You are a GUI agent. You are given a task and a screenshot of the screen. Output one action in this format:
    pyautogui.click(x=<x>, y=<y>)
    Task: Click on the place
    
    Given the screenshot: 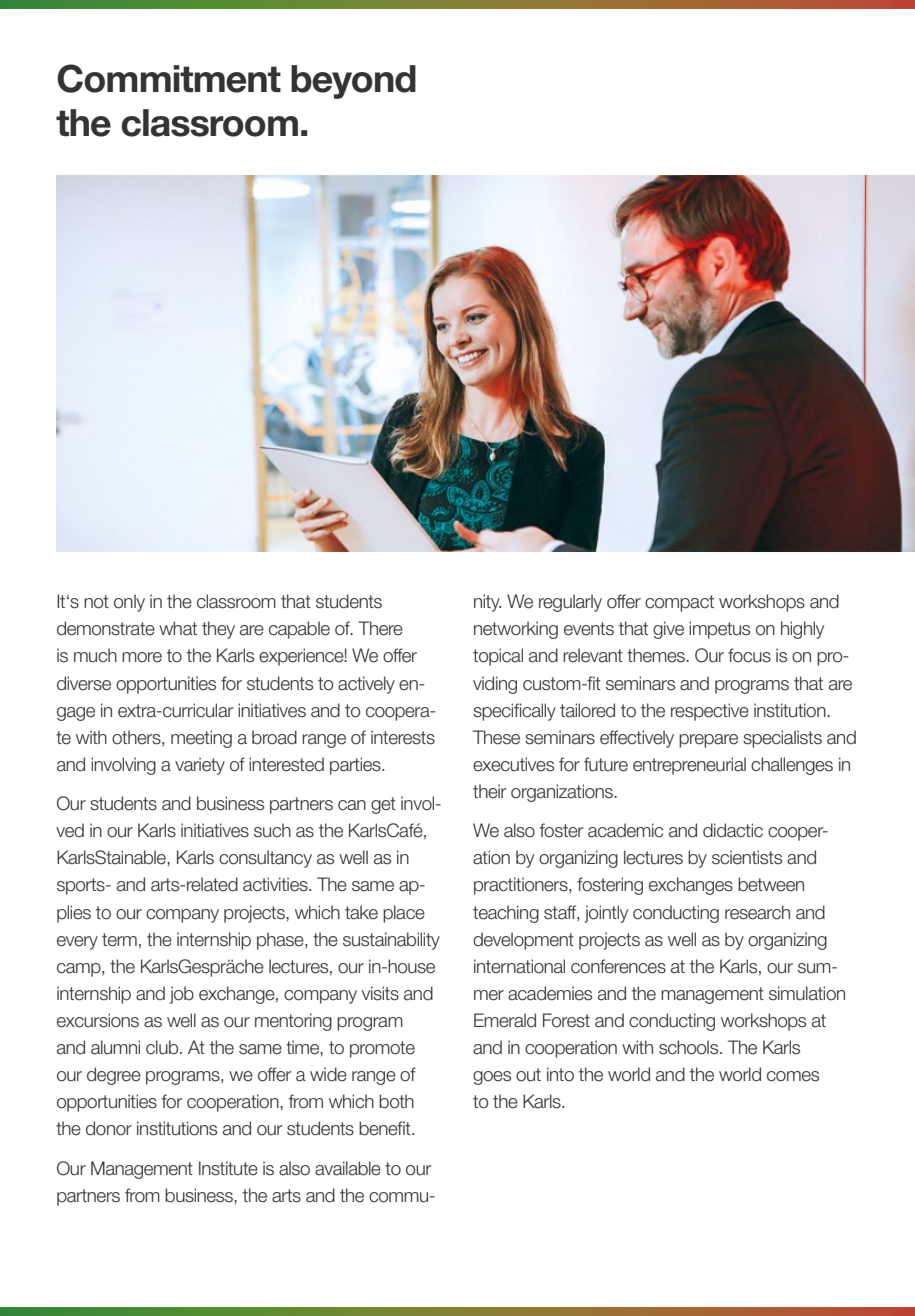 What is the action you would take?
    pyautogui.click(x=404, y=914)
